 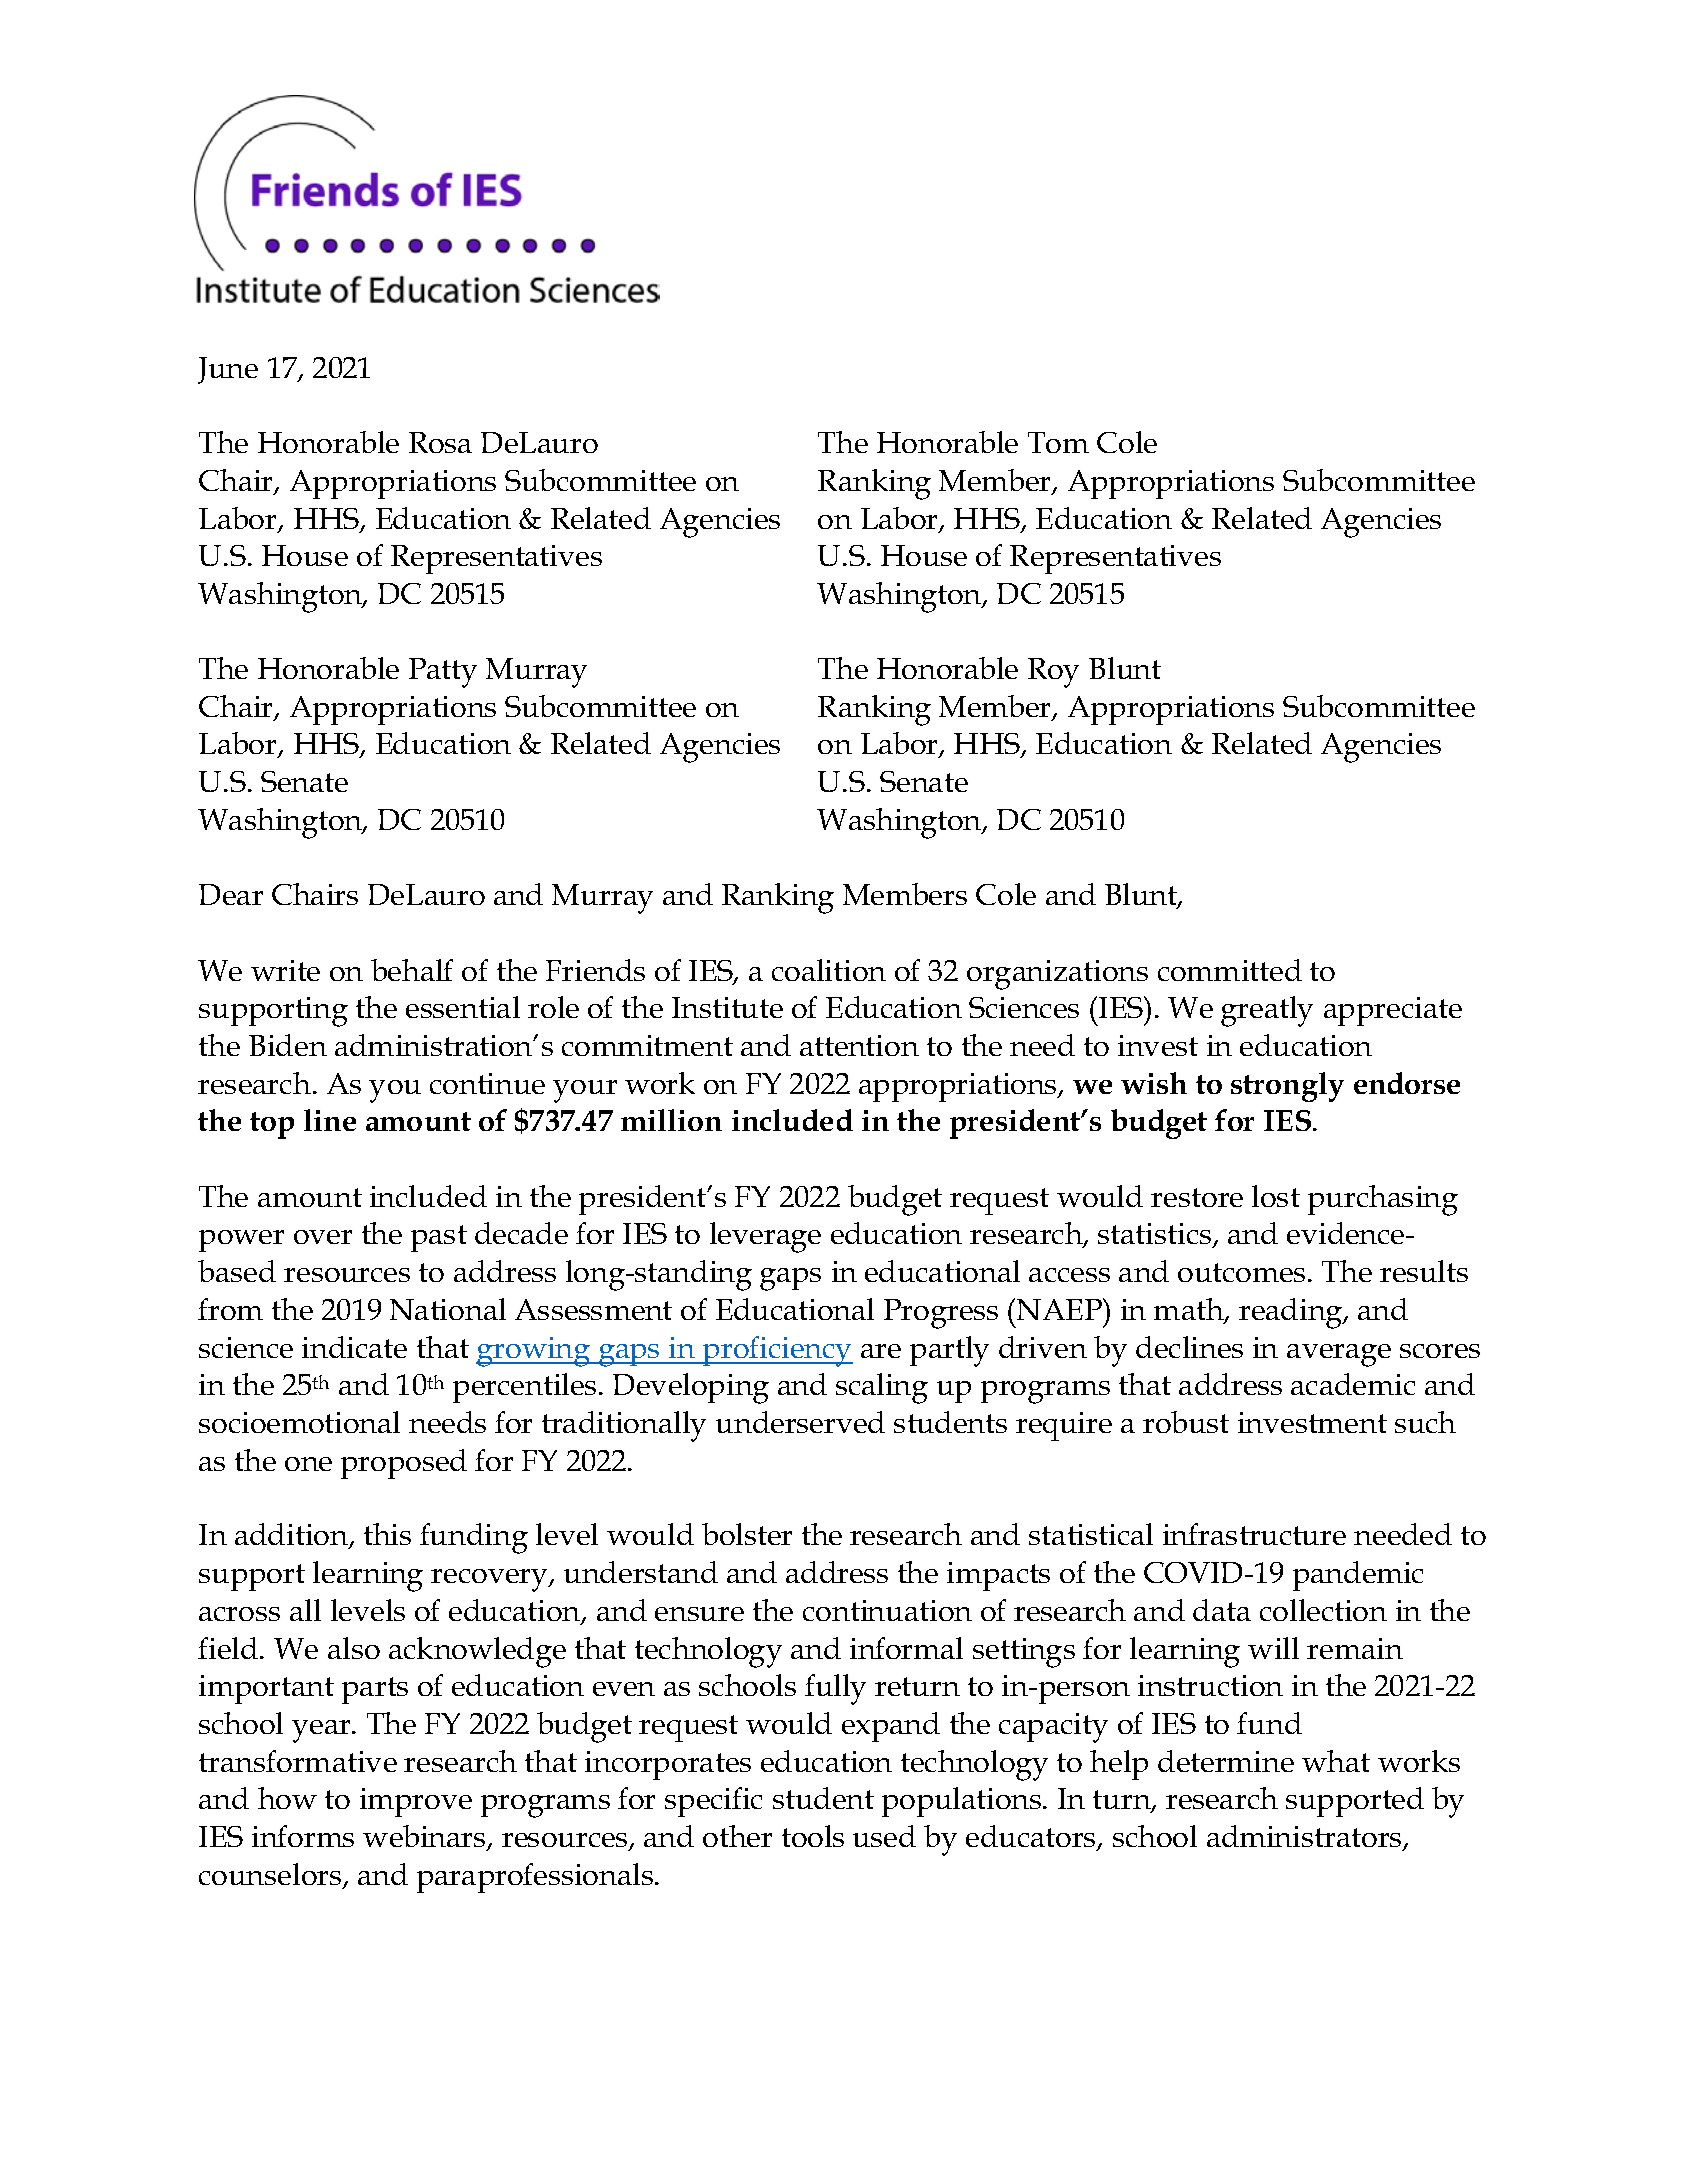 I want to click on Rosa, so click(x=440, y=442).
